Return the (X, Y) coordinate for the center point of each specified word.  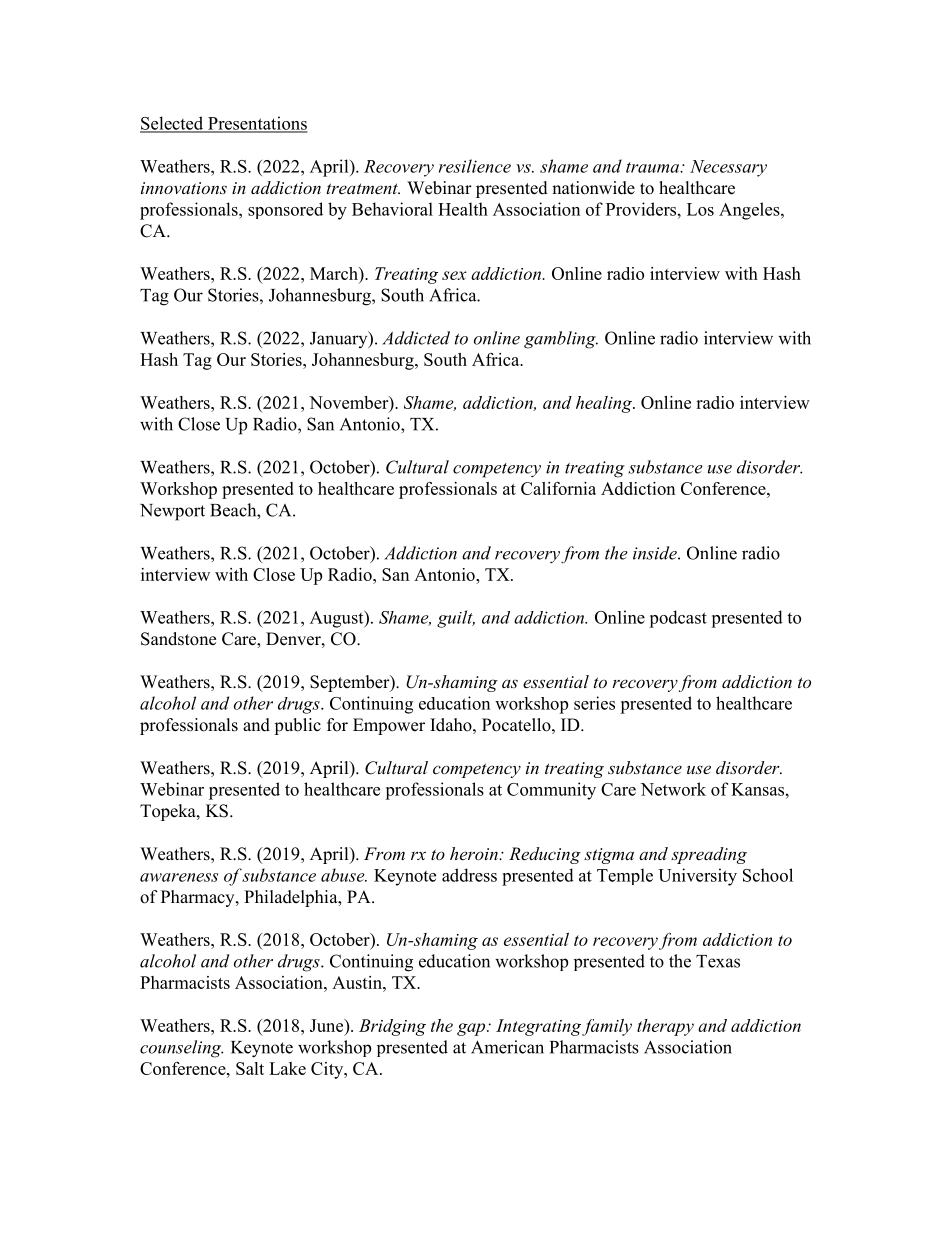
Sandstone (178, 639)
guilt (456, 619)
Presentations (257, 124)
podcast (678, 619)
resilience (475, 166)
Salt (250, 1068)
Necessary (728, 168)
